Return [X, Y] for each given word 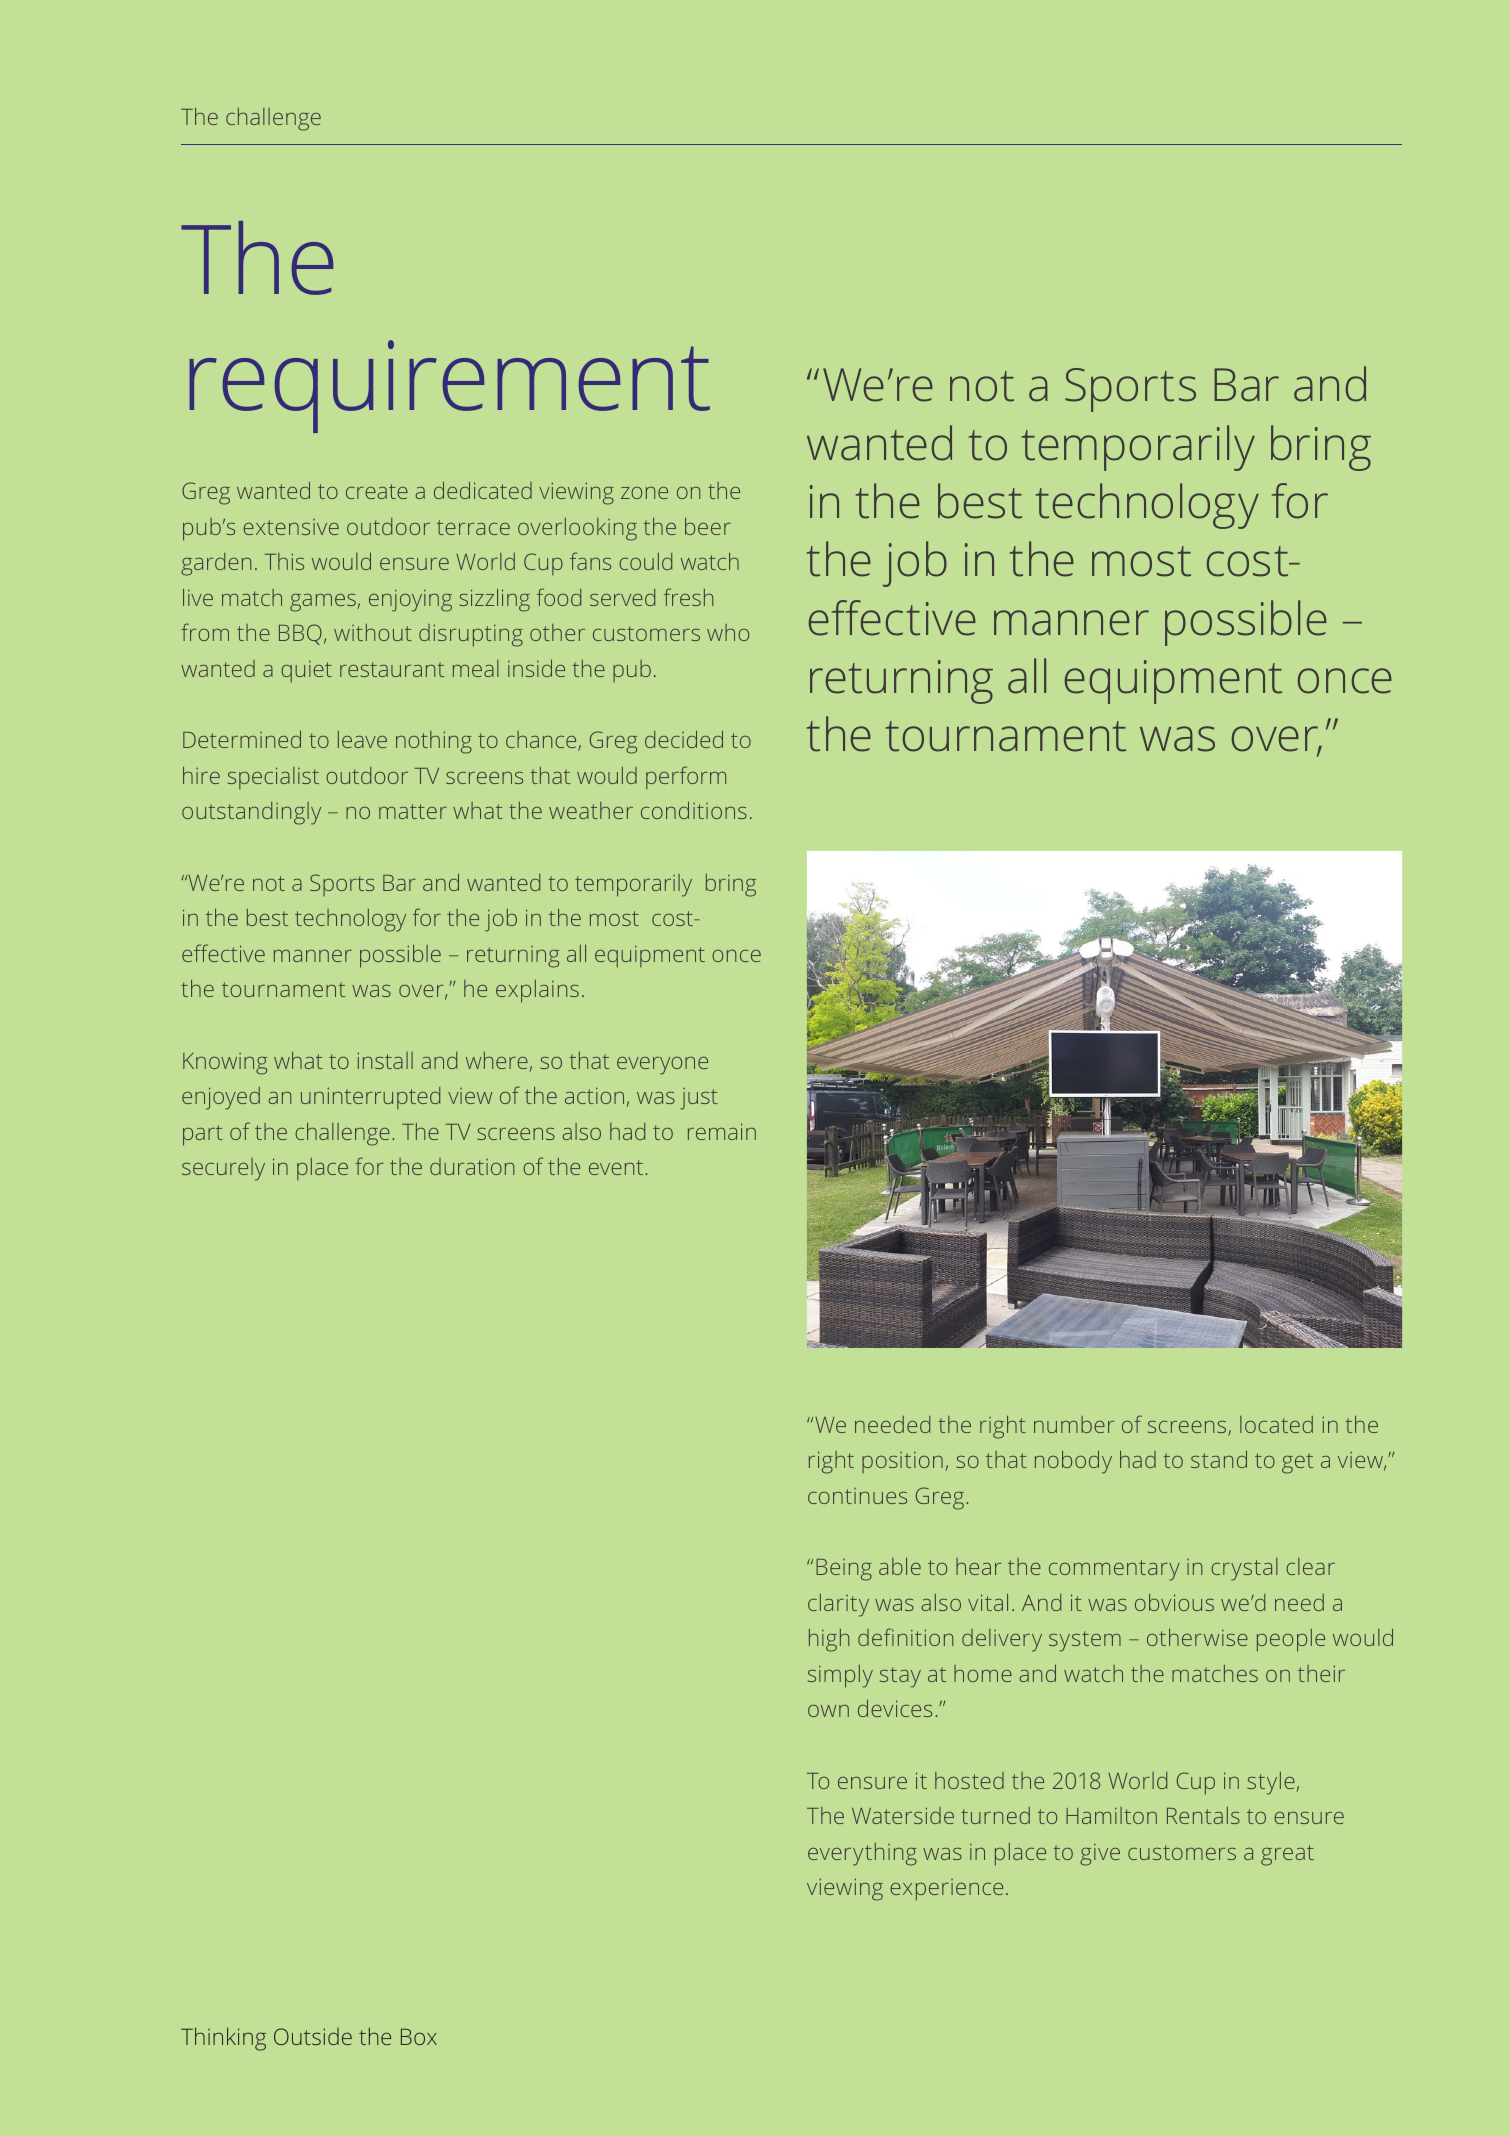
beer [708, 526]
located [1276, 1424]
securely [223, 1169]
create [377, 491]
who [728, 632]
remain [722, 1131]
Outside [313, 2036]
